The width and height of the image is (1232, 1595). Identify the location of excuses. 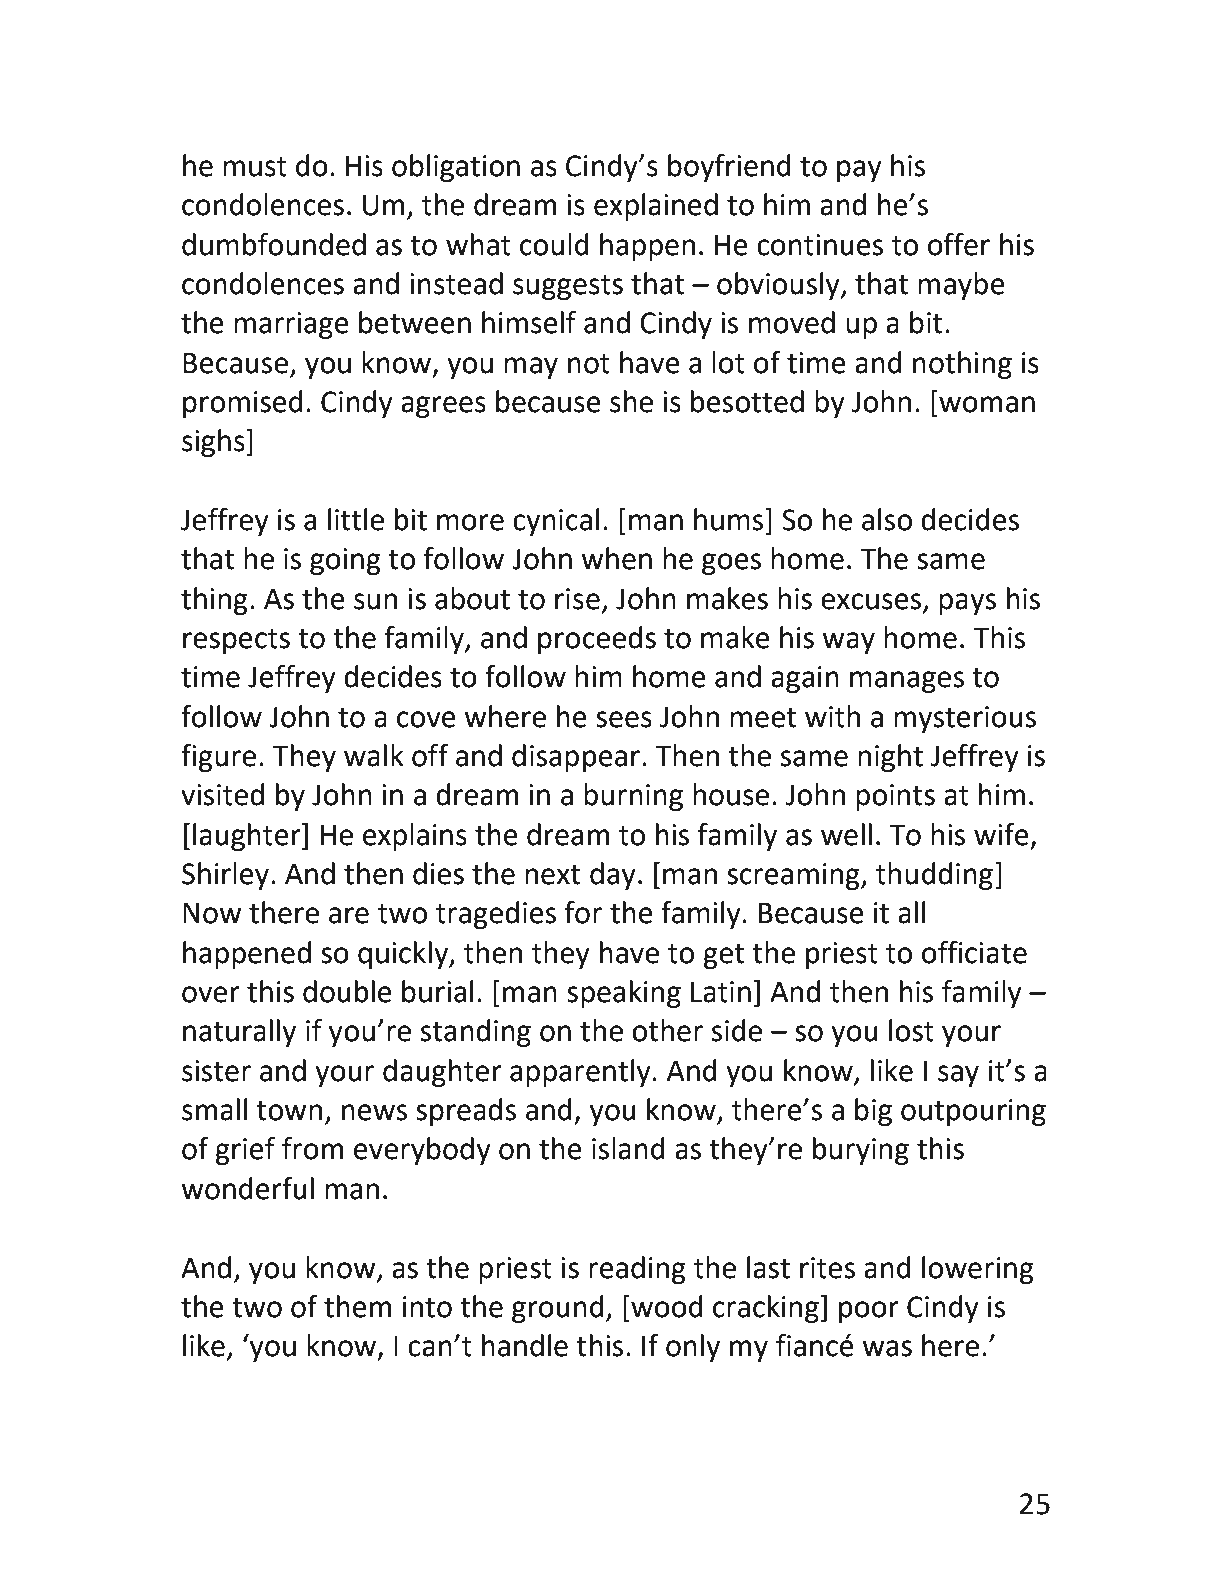
(871, 601).
